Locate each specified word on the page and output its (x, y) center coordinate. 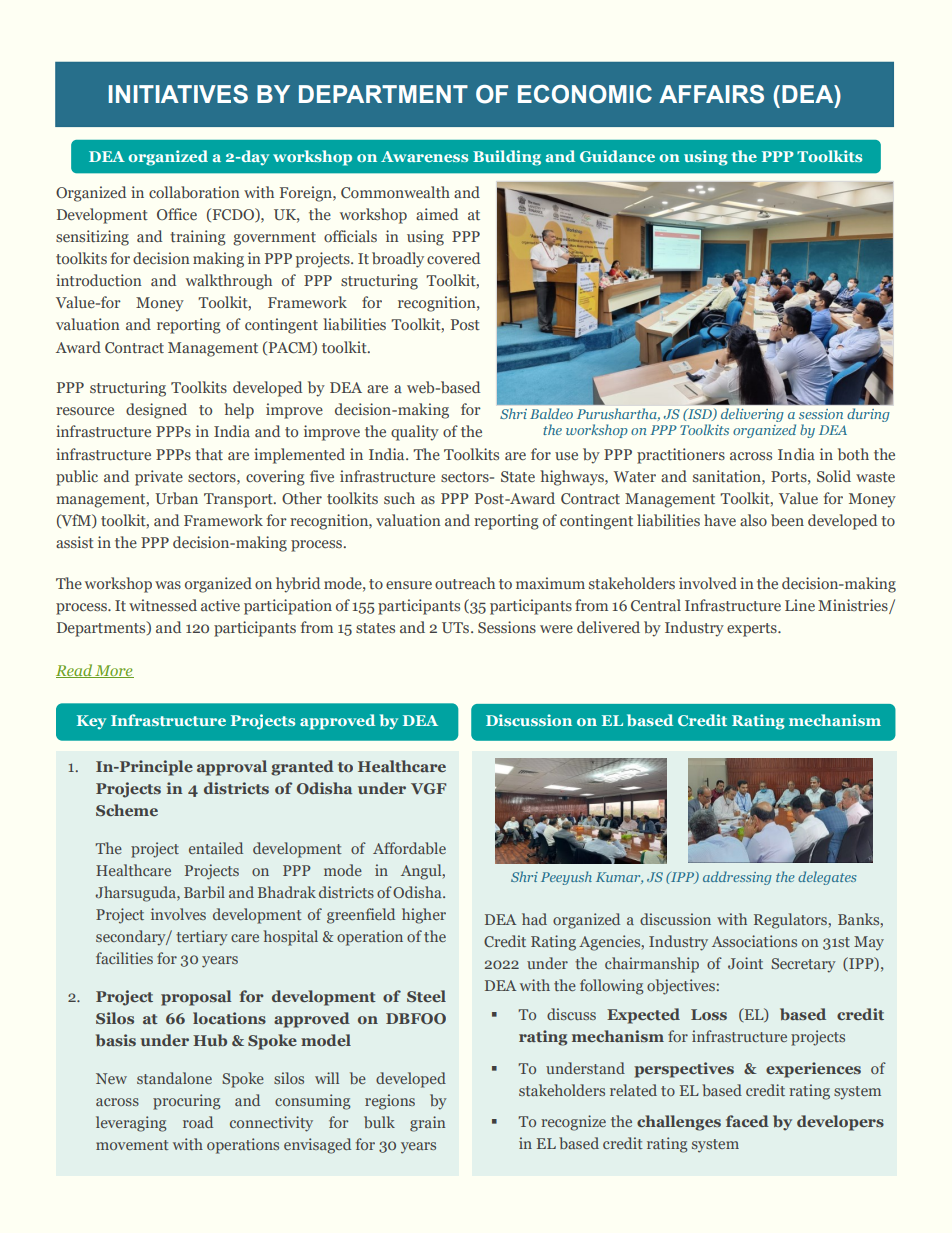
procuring (187, 1102)
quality (415, 433)
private (159, 478)
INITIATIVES (178, 94)
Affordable (409, 848)
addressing (737, 878)
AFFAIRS (711, 94)
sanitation (728, 476)
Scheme (127, 810)
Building (507, 158)
